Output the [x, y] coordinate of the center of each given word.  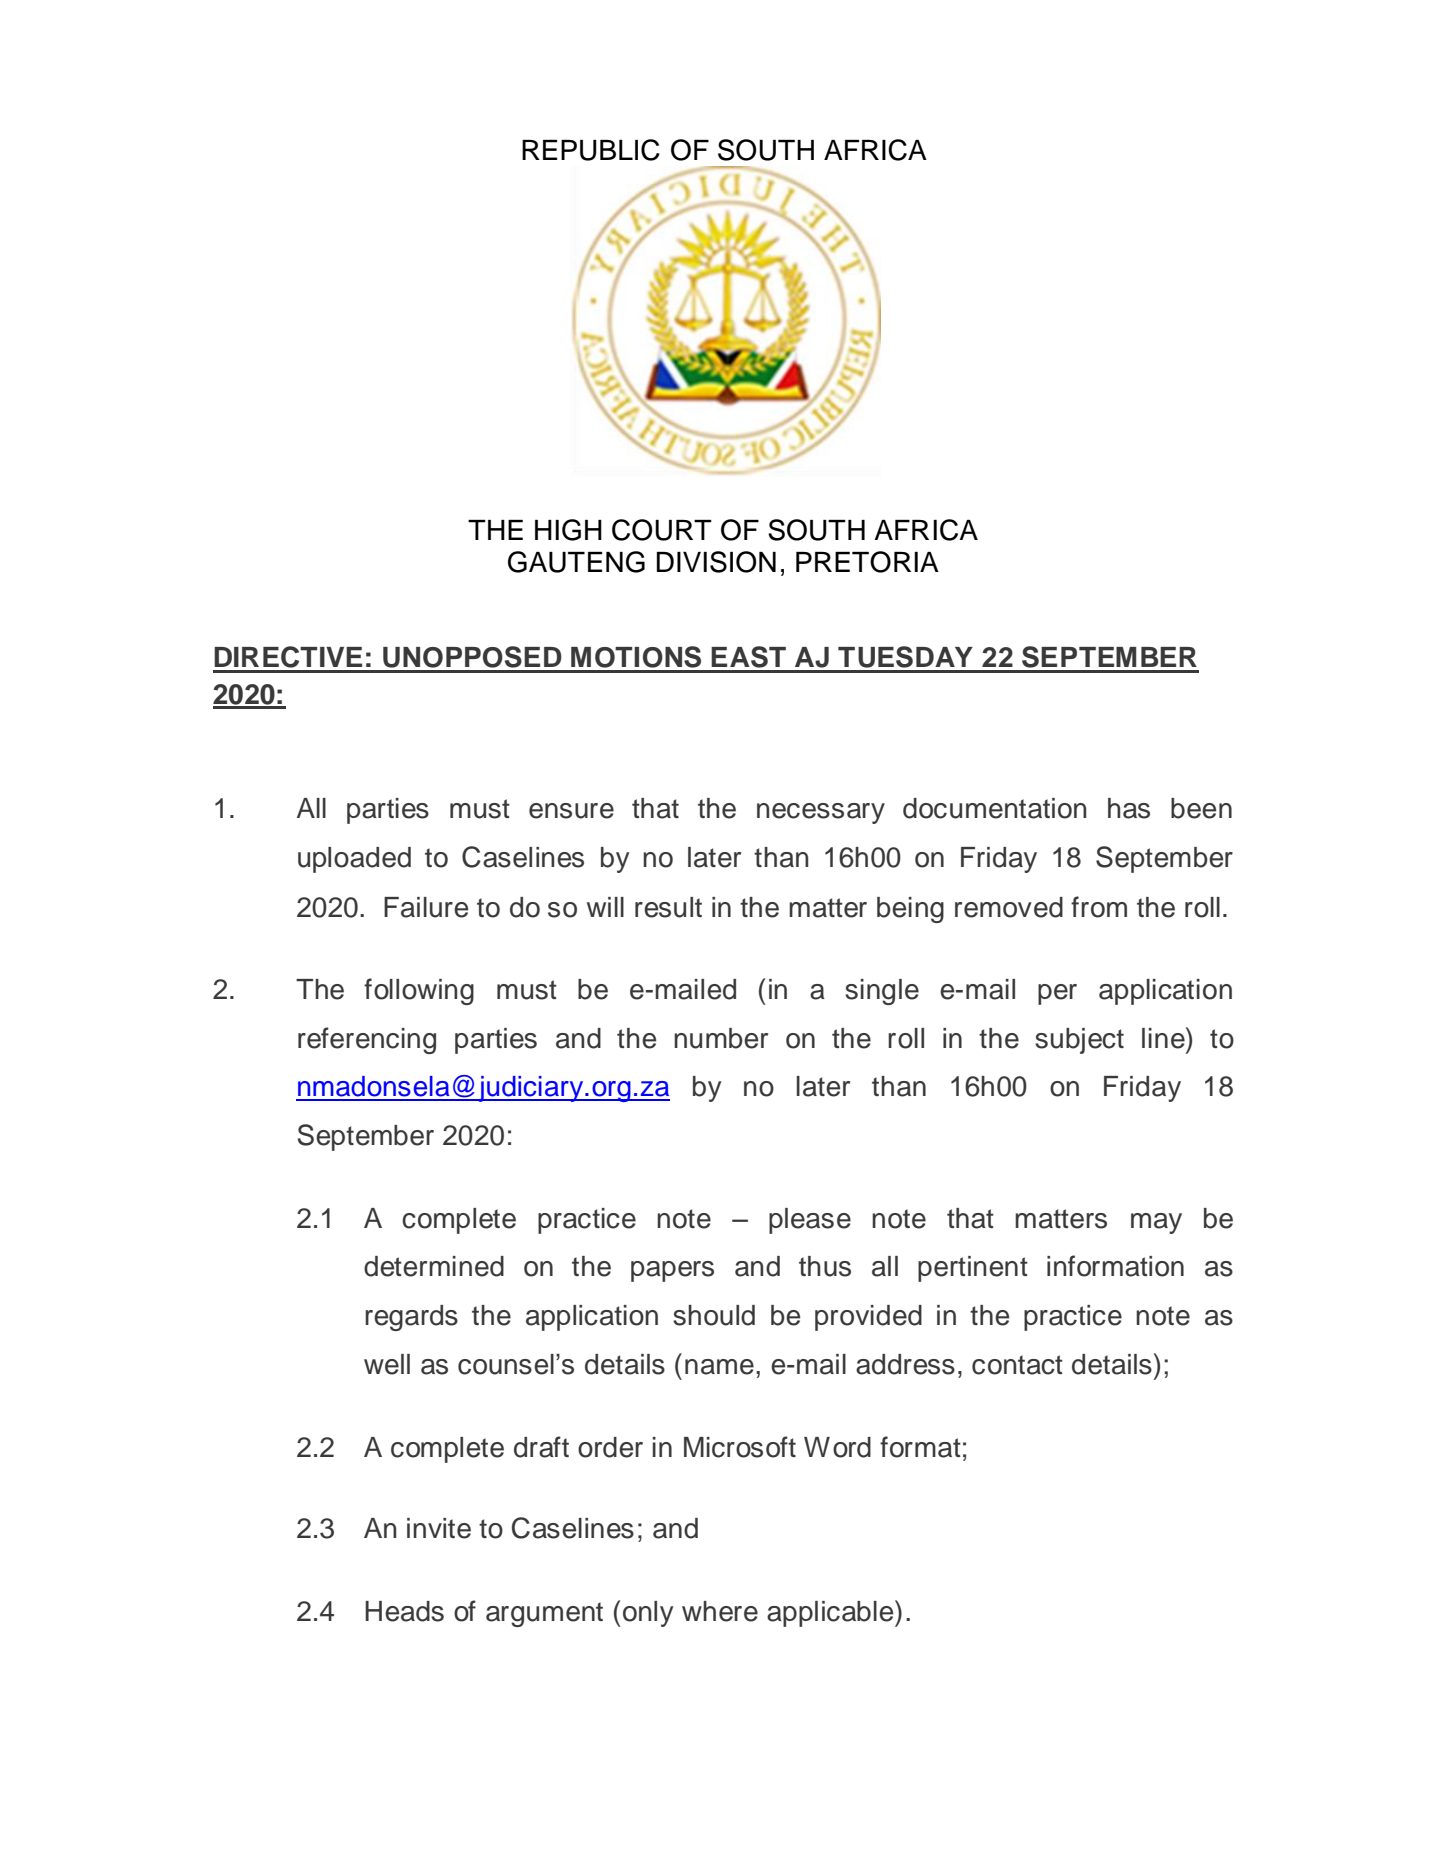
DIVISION [716, 562]
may [1156, 1223]
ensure [571, 811]
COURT [662, 530]
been [1201, 808]
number [721, 1038]
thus [825, 1266]
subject [1079, 1041]
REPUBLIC [591, 150]
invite [439, 1528]
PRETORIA [867, 562]
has [1129, 808]
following [419, 991]
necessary [821, 813]
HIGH [568, 530]
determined [434, 1266]
